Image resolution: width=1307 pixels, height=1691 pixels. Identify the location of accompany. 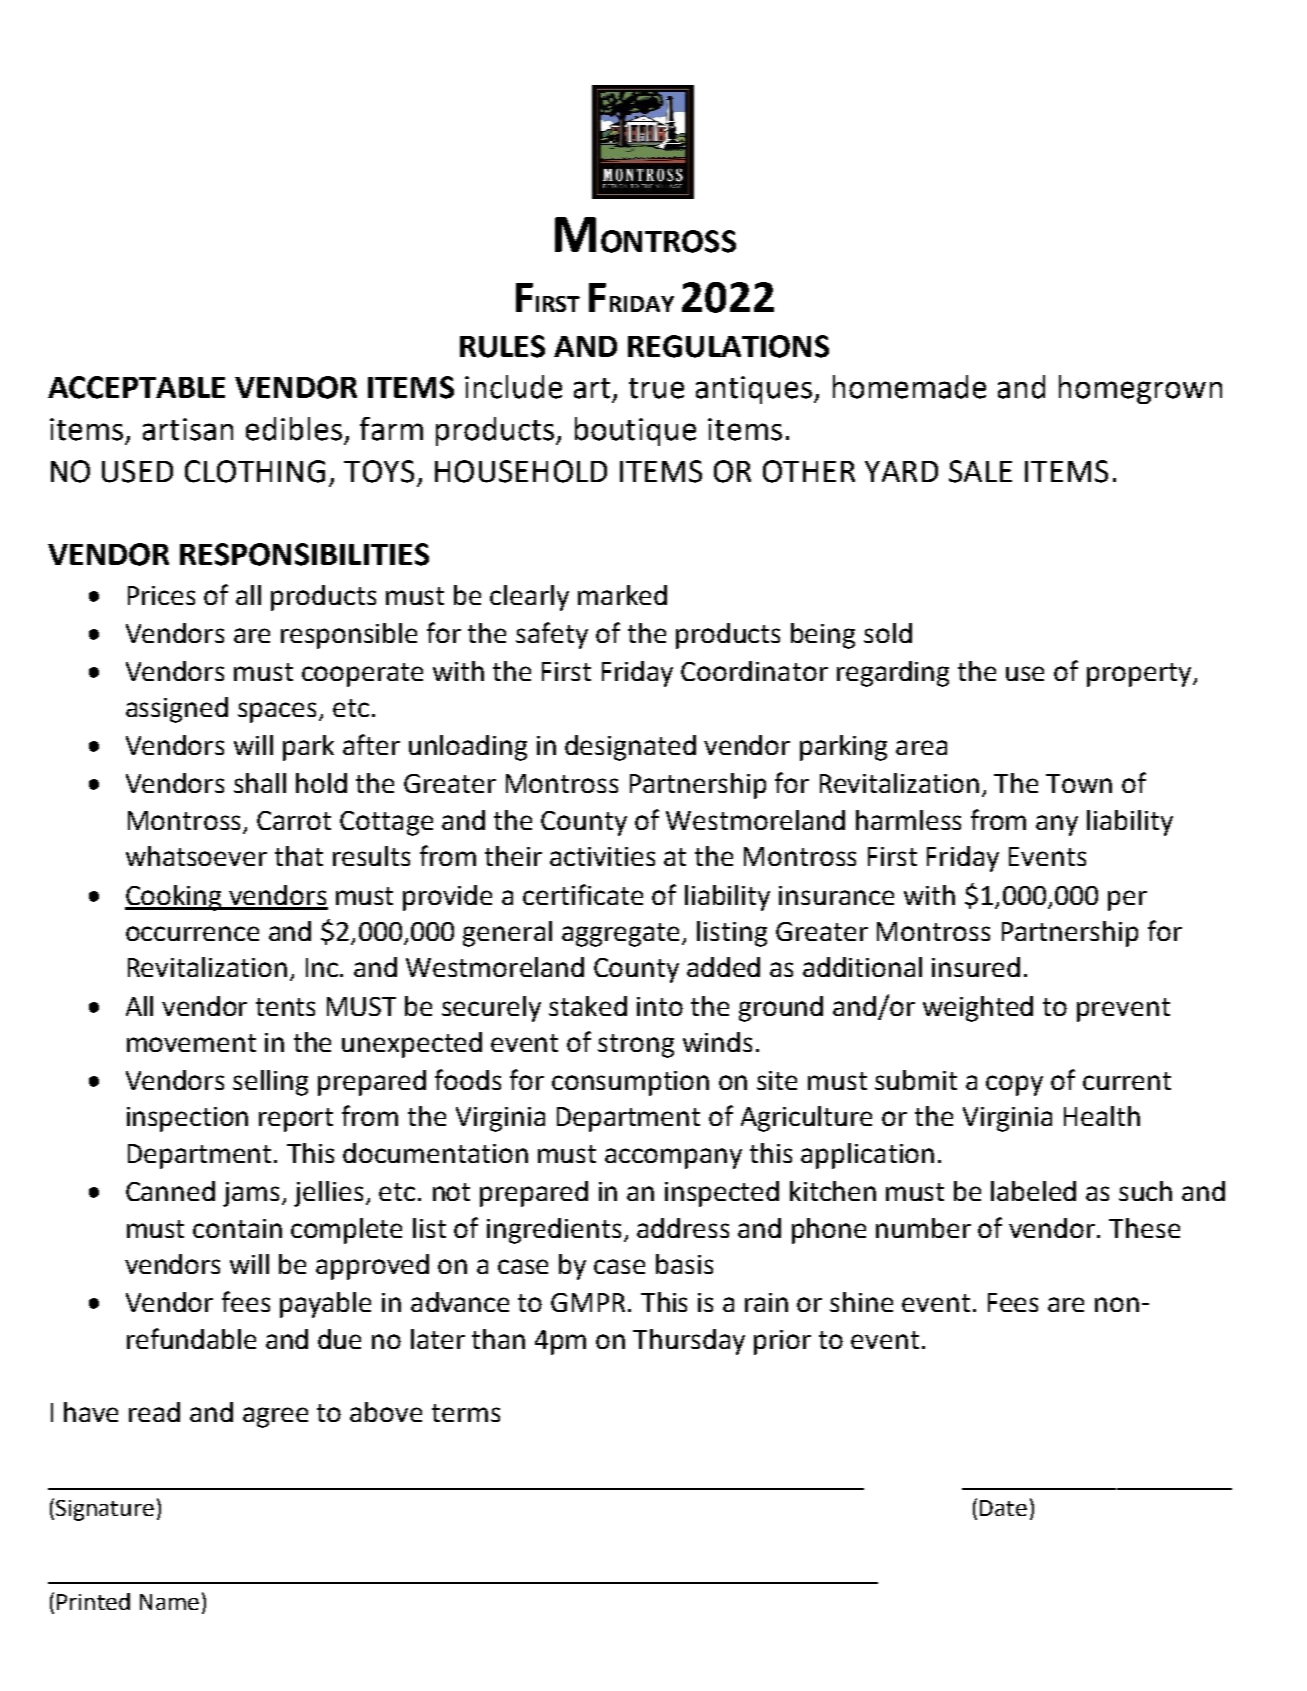
(673, 1158).
